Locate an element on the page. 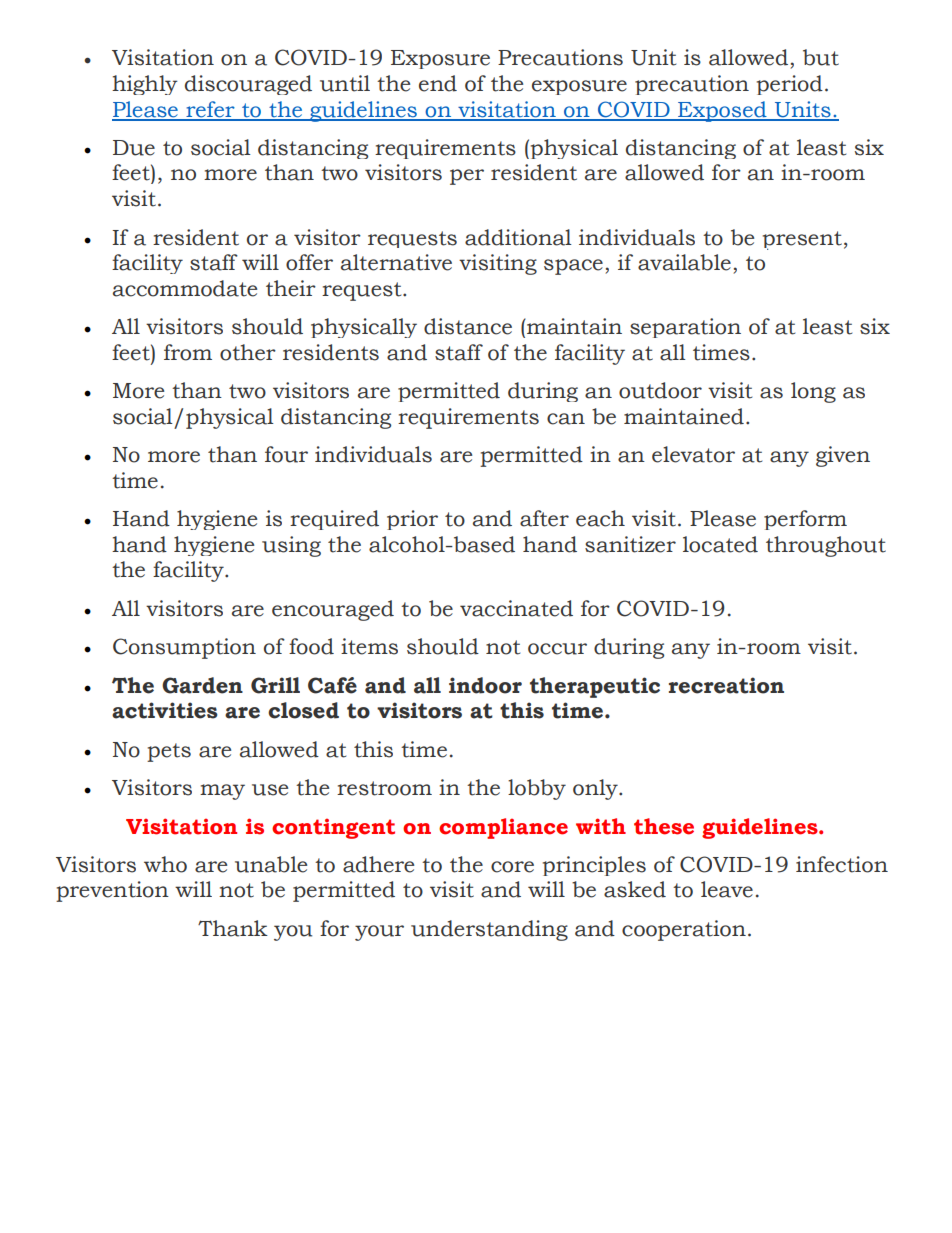  leave is located at coordinates (727, 889).
